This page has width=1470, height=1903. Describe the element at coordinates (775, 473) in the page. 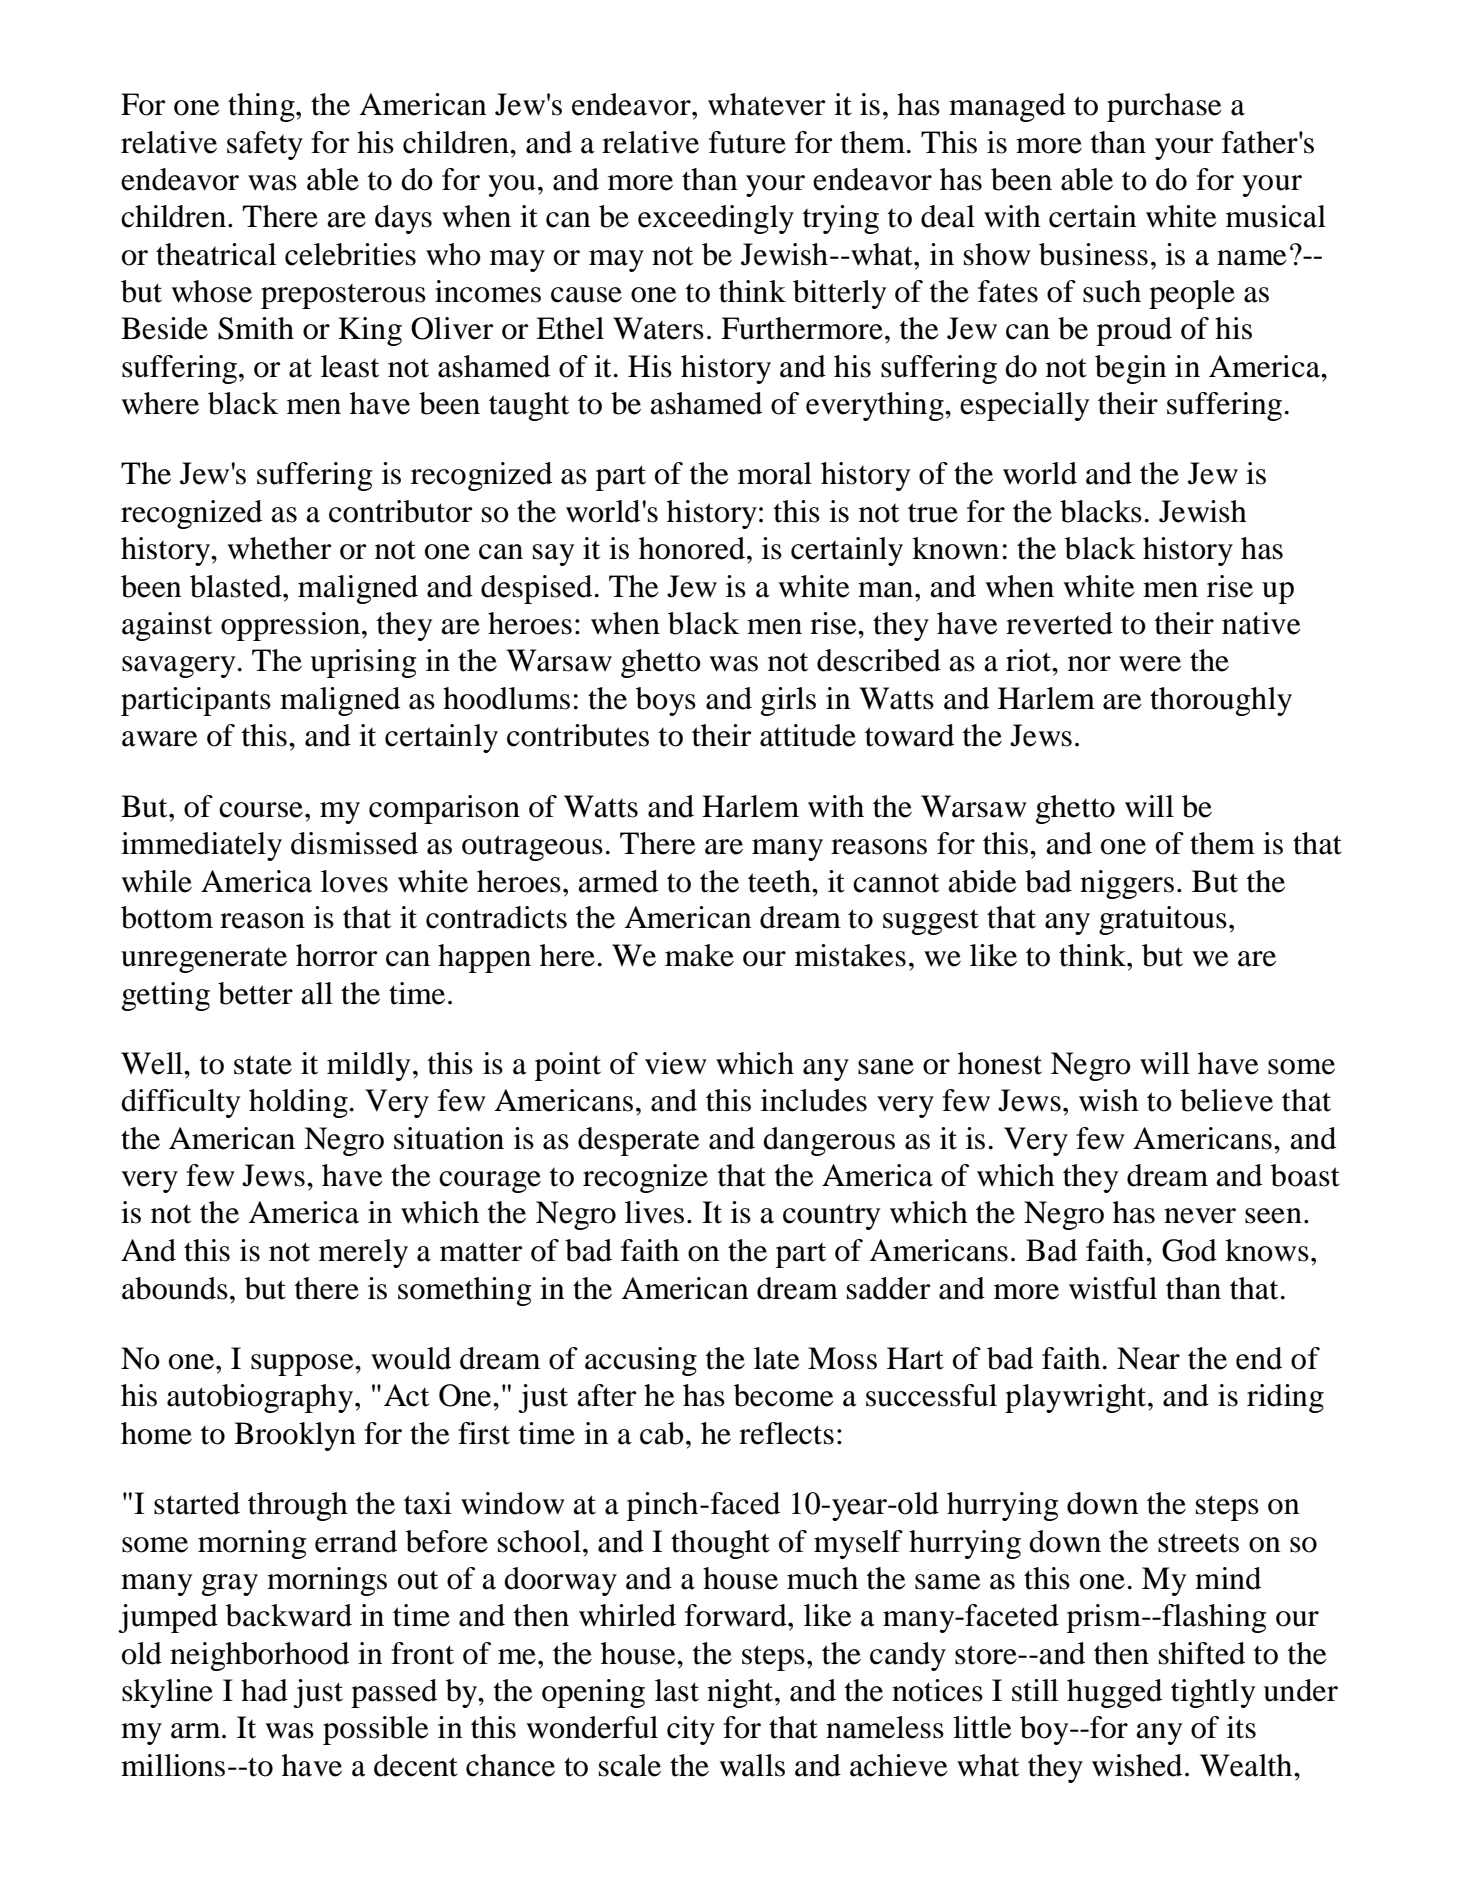

I see `moral` at that location.
